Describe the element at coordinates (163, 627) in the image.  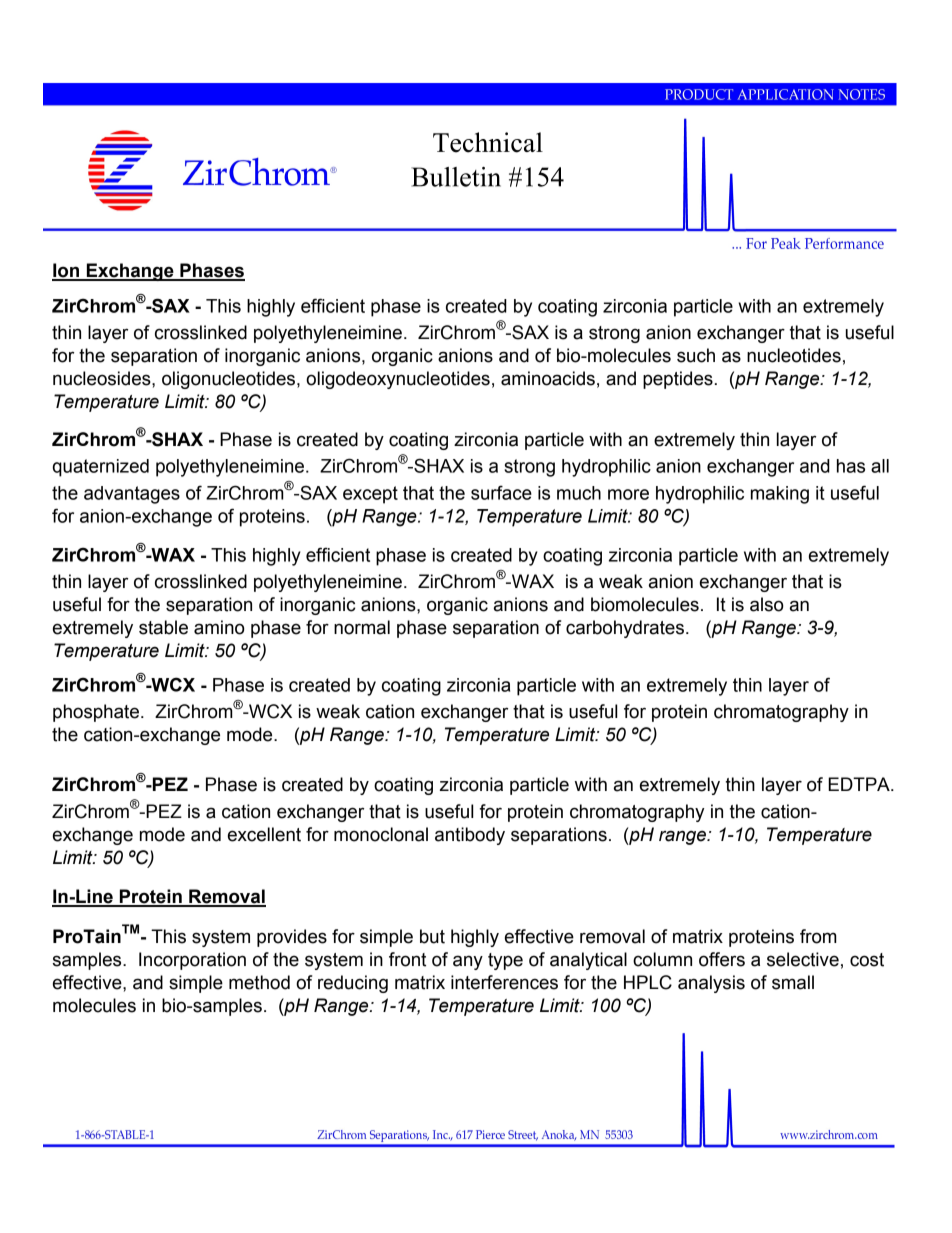
I see `stable` at that location.
